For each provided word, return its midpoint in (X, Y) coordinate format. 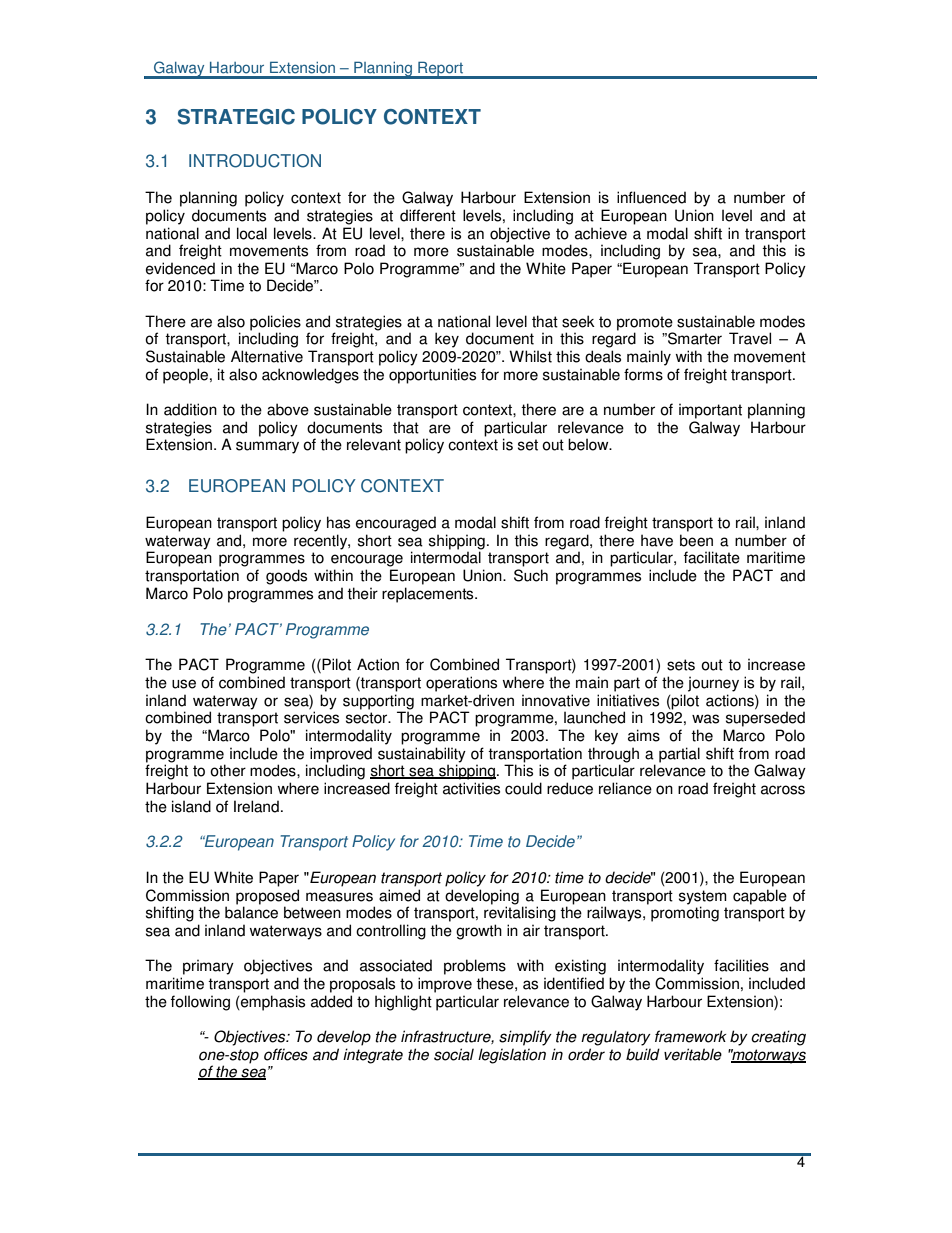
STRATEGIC (236, 117)
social (454, 1054)
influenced (651, 197)
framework (690, 1036)
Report (441, 70)
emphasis (272, 1003)
